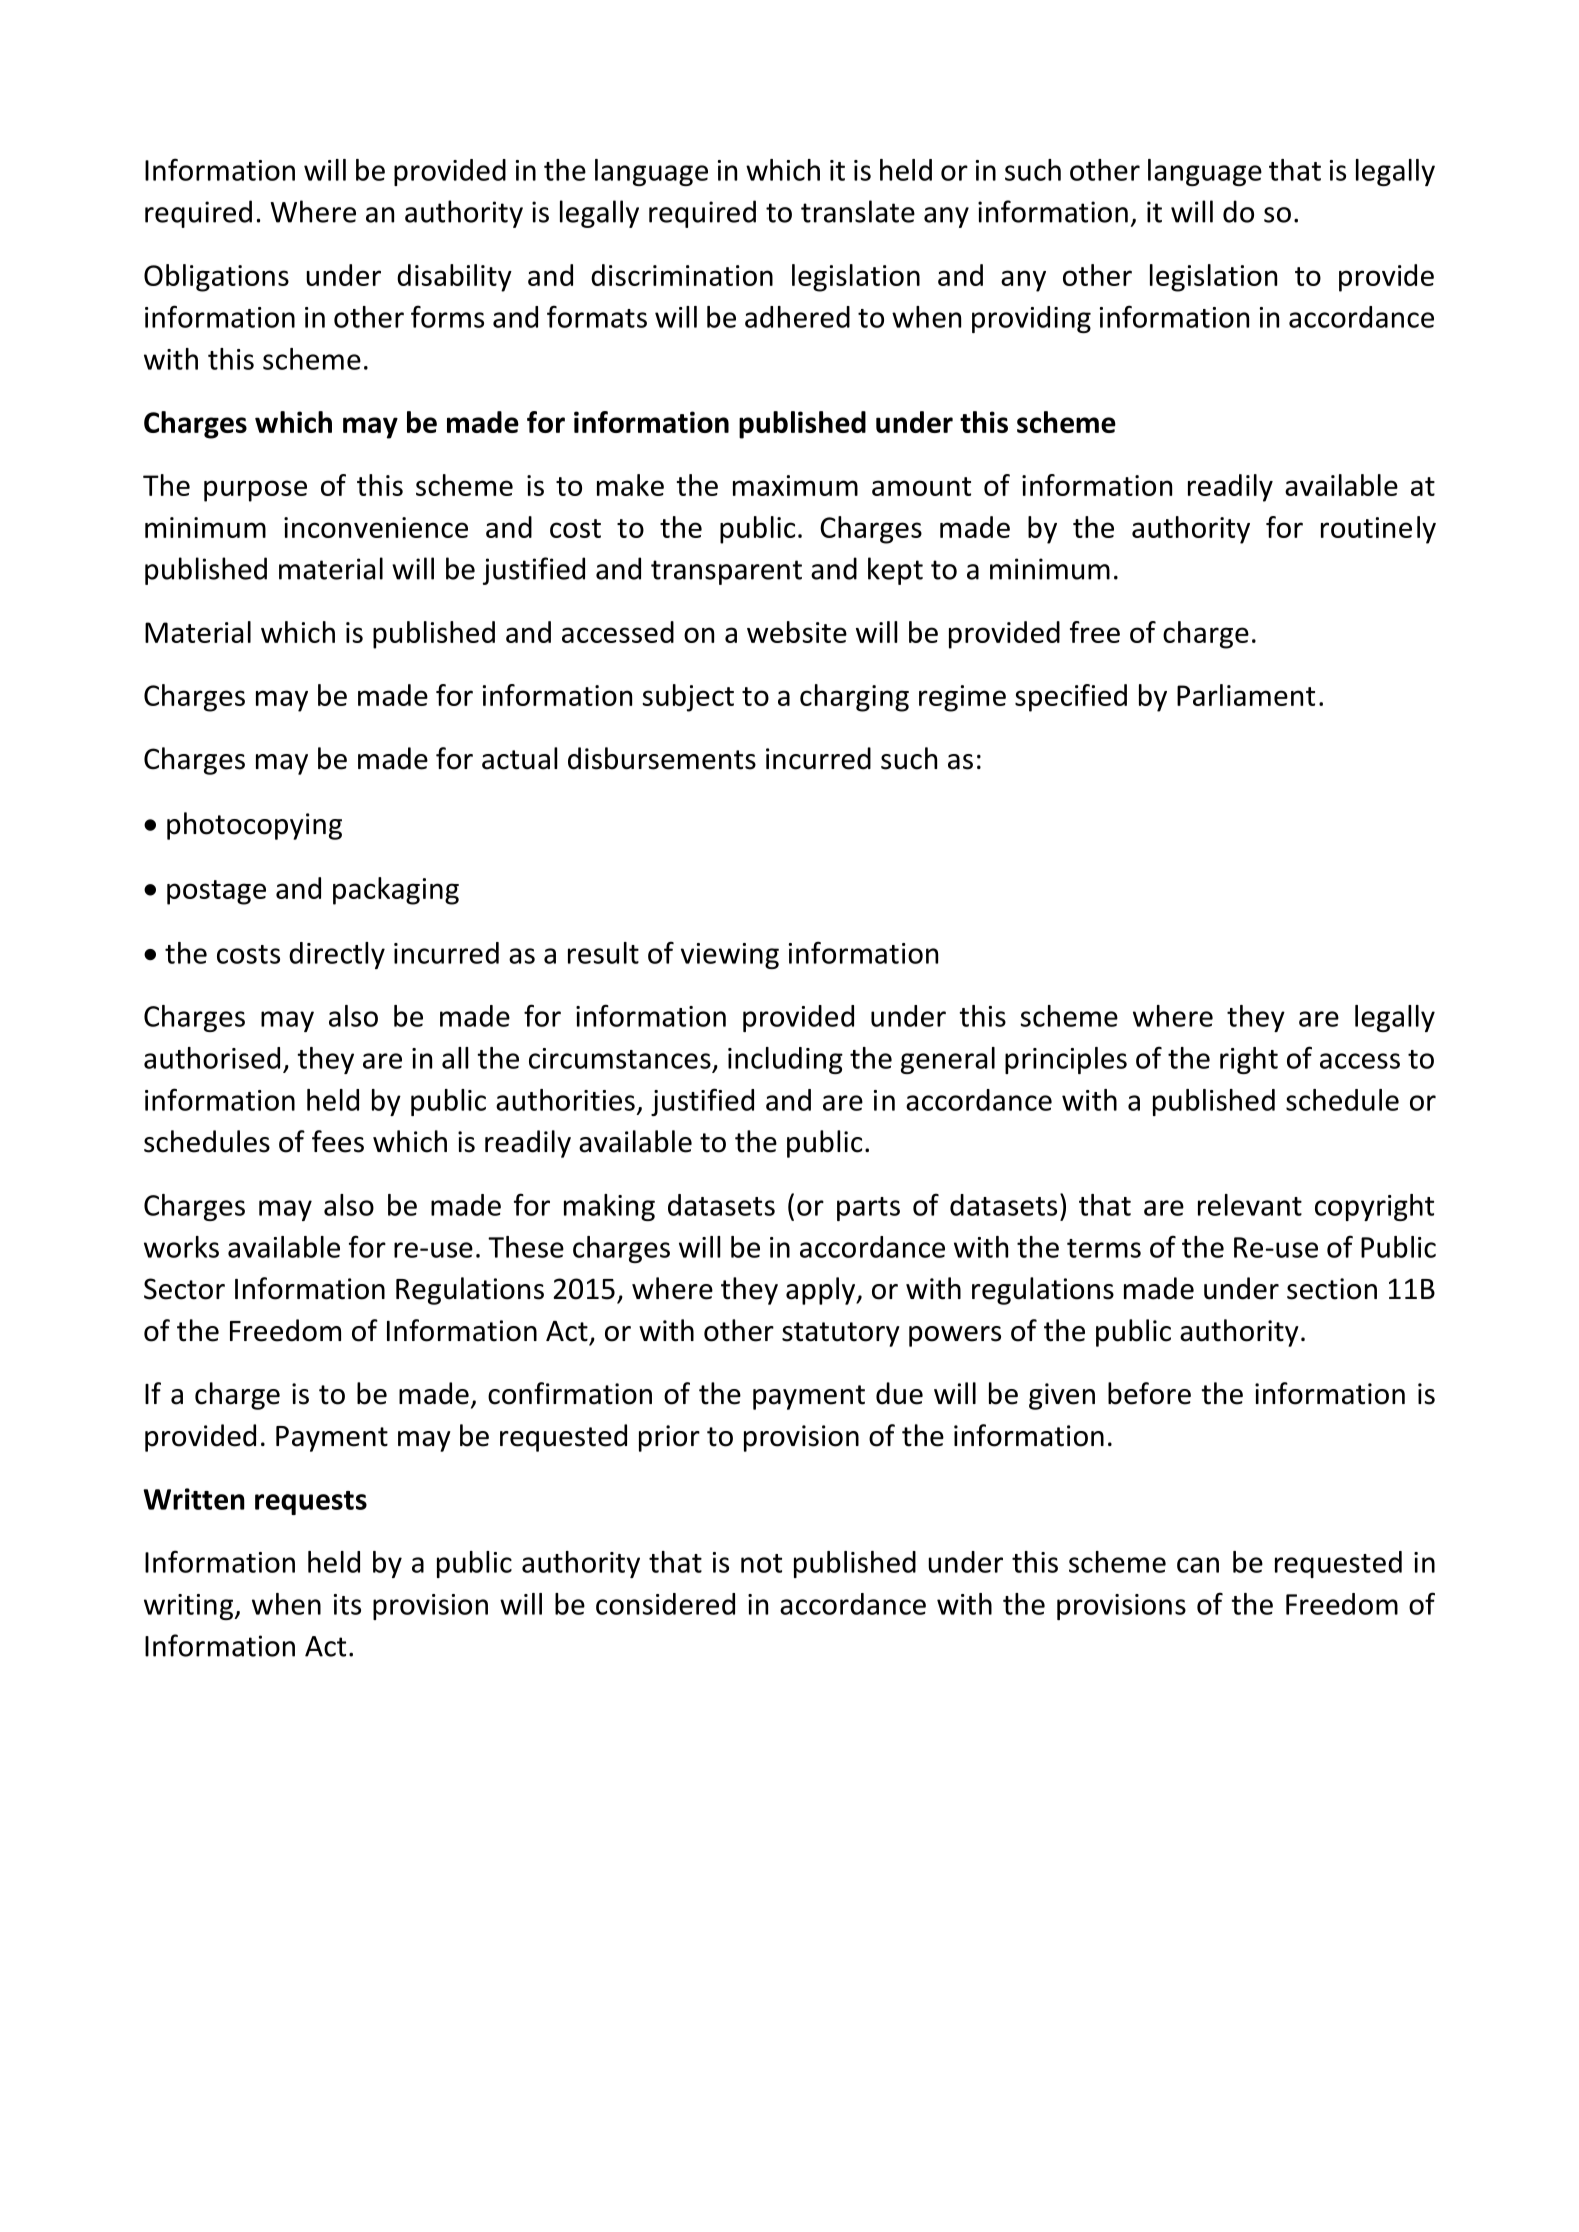 The height and width of the screenshot is (2232, 1579). What do you see at coordinates (347, 1604) in the screenshot?
I see `its` at bounding box center [347, 1604].
